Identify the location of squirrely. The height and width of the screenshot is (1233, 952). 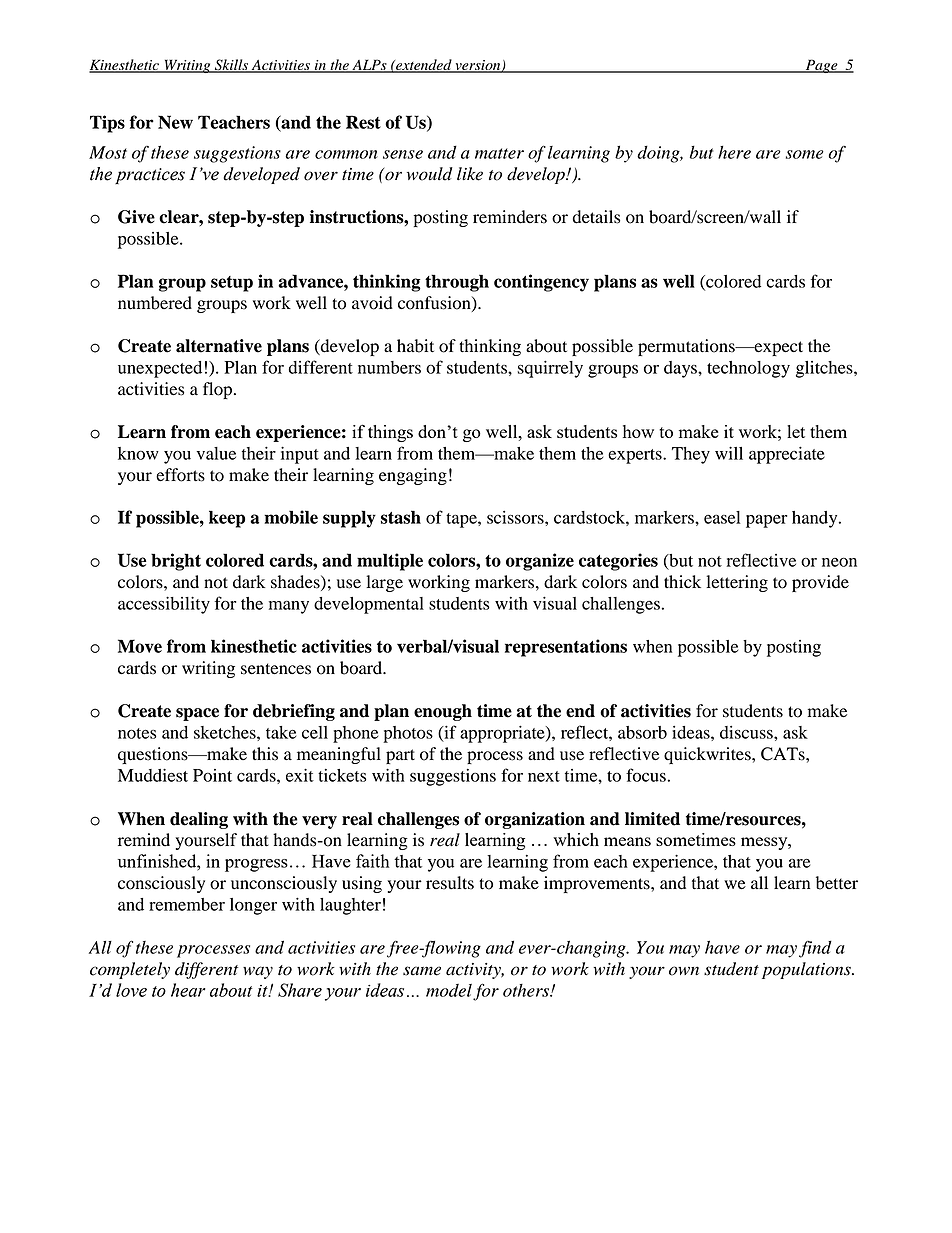
(550, 369).
